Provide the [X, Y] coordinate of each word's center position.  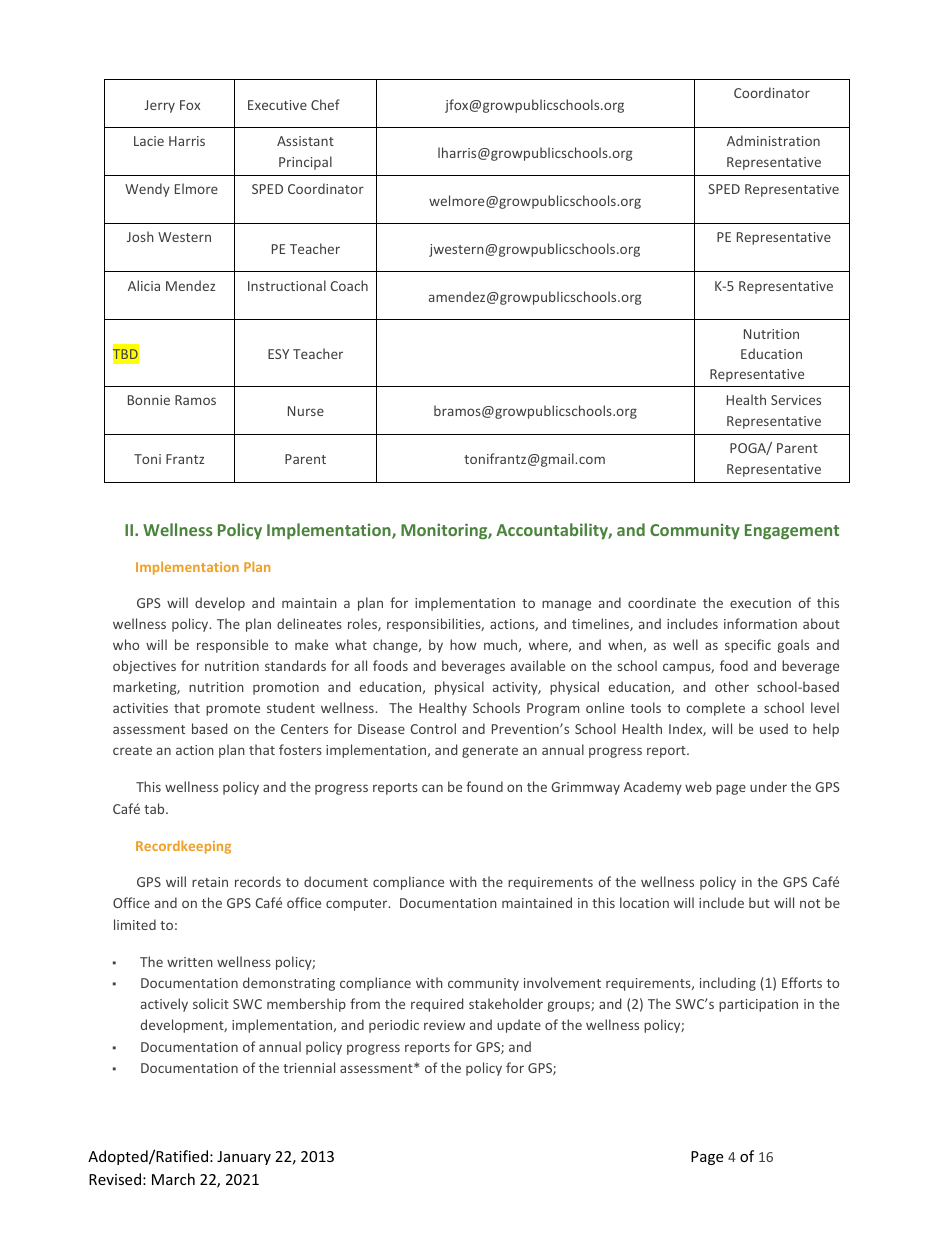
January [244, 1158]
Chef [325, 104]
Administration [773, 140]
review [444, 1025]
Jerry [159, 106]
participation [758, 1005]
